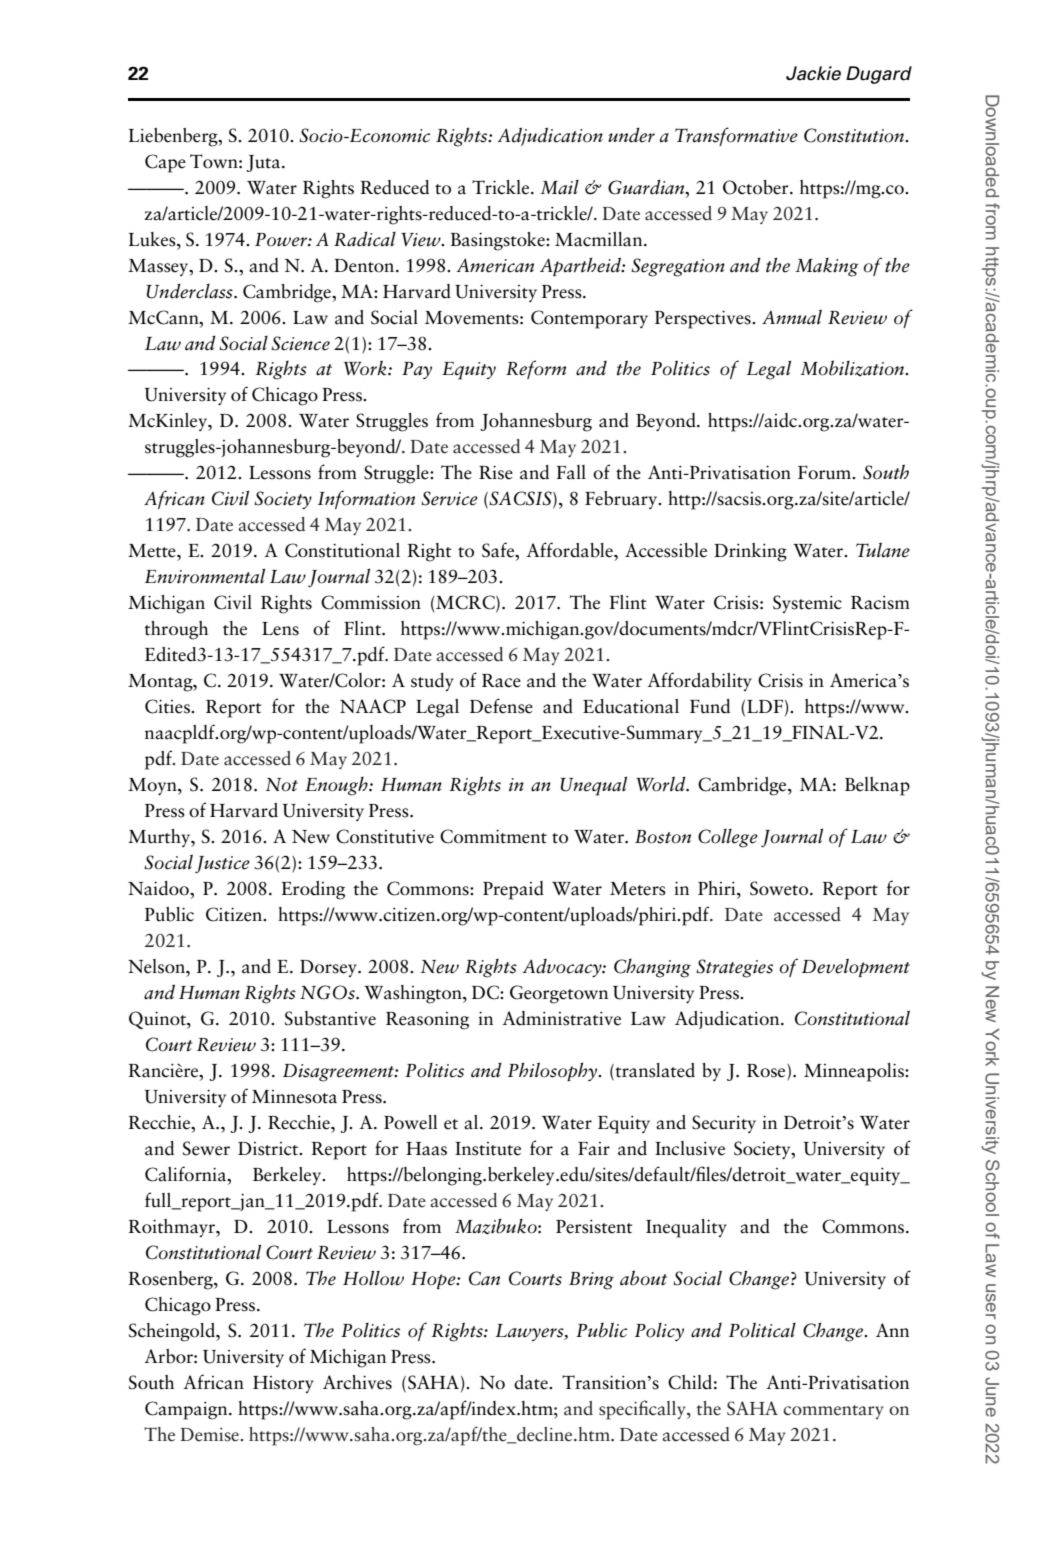  I want to click on Cape, so click(165, 163).
